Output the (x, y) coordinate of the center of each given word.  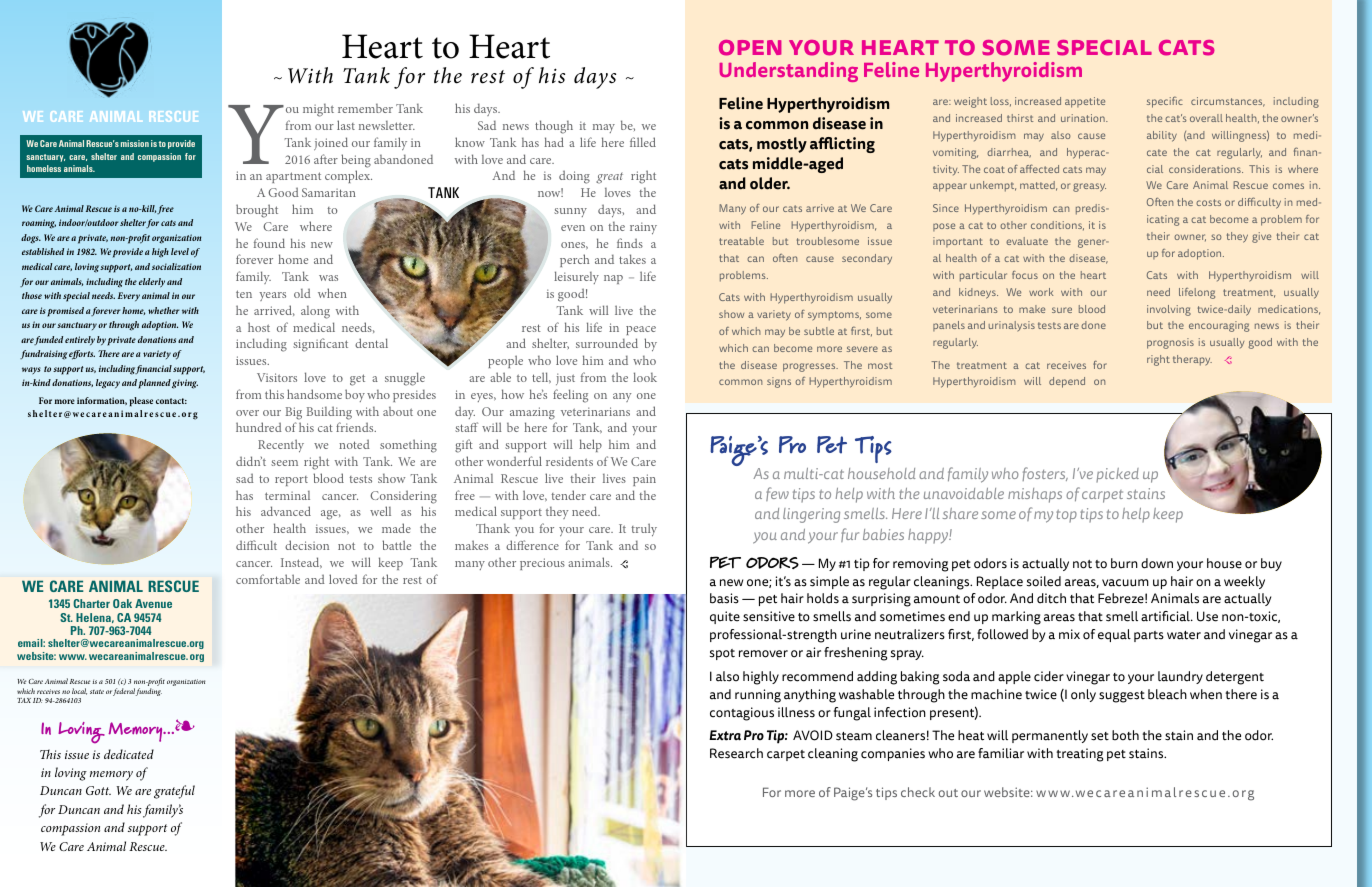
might (318, 110)
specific (1165, 102)
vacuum (1125, 583)
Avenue (153, 603)
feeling (570, 396)
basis (724, 598)
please (141, 401)
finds (630, 243)
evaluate (1027, 241)
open (750, 48)
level (180, 251)
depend (1067, 382)
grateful (174, 792)
